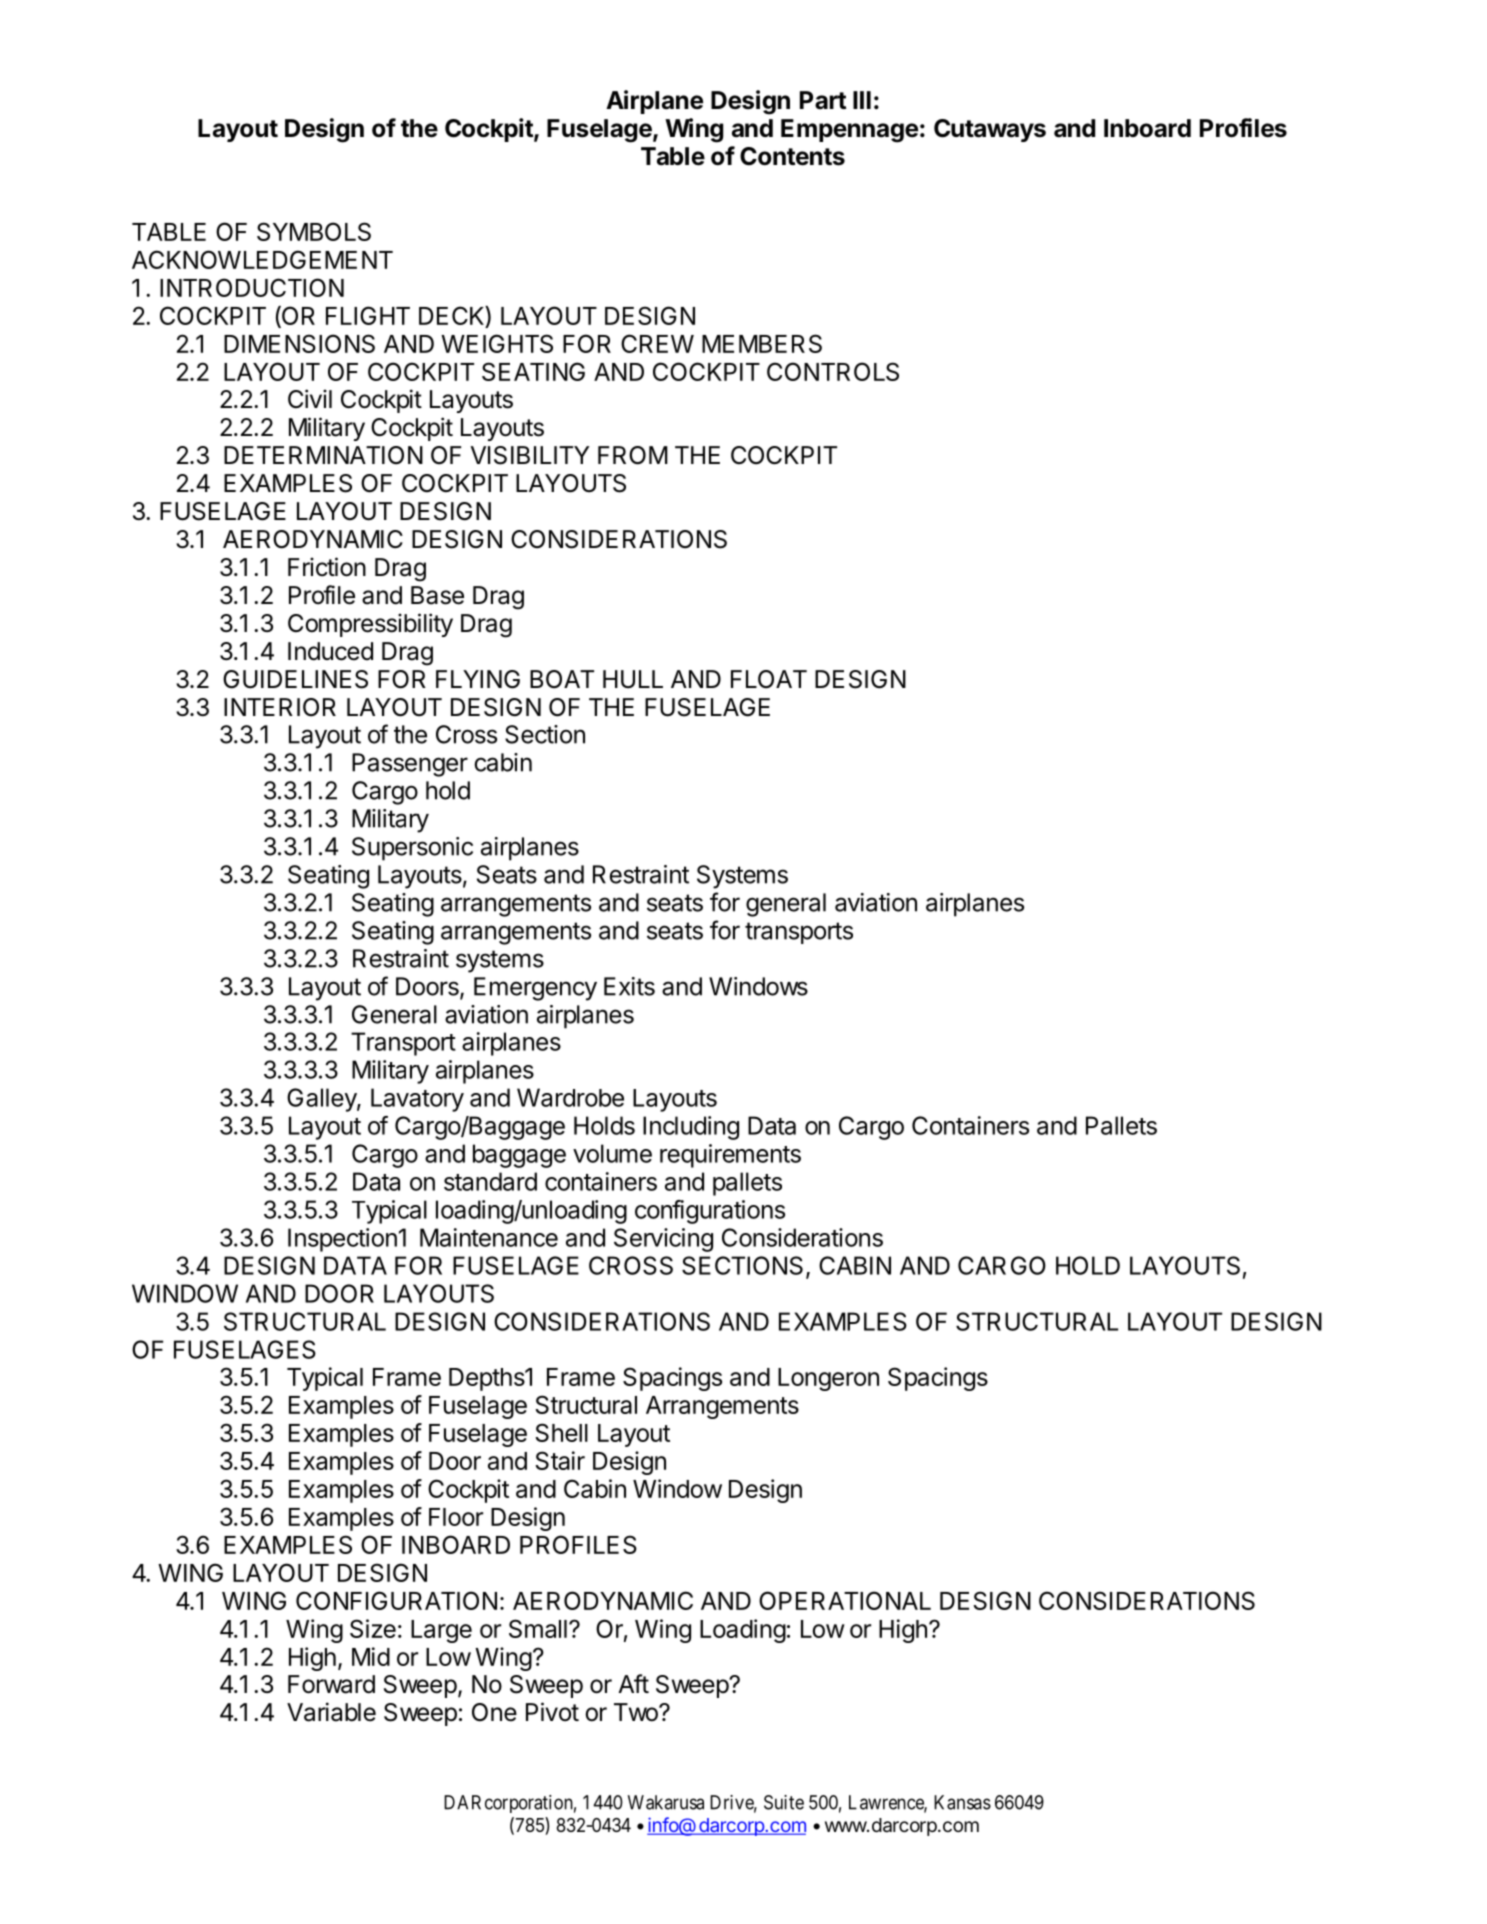 This page has height=1924, width=1487. Describe the element at coordinates (828, 1379) in the page. I see `Longeron` at that location.
